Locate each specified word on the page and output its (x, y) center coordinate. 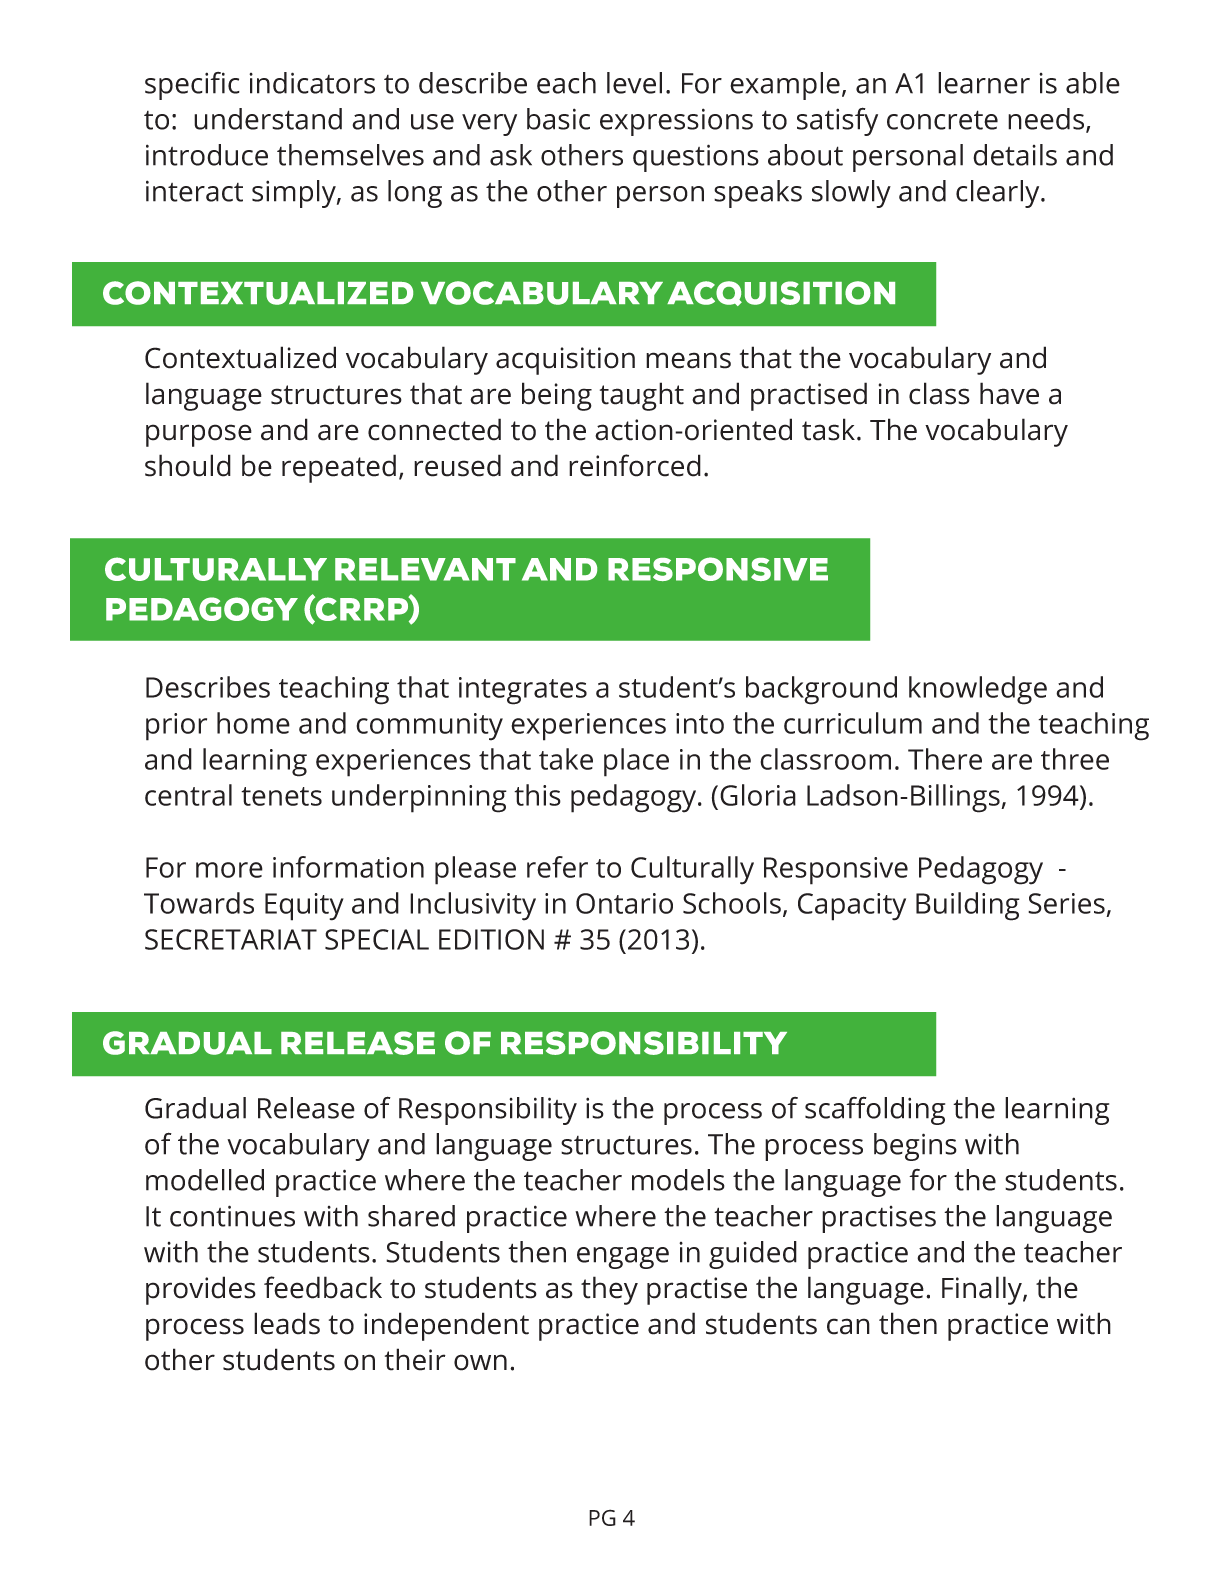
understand (268, 119)
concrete (942, 120)
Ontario (624, 903)
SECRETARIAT (231, 939)
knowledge (978, 690)
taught (642, 396)
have (1009, 393)
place (636, 762)
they (609, 1290)
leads (287, 1323)
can (848, 1326)
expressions (676, 122)
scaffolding (875, 1110)
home (253, 723)
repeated (339, 468)
